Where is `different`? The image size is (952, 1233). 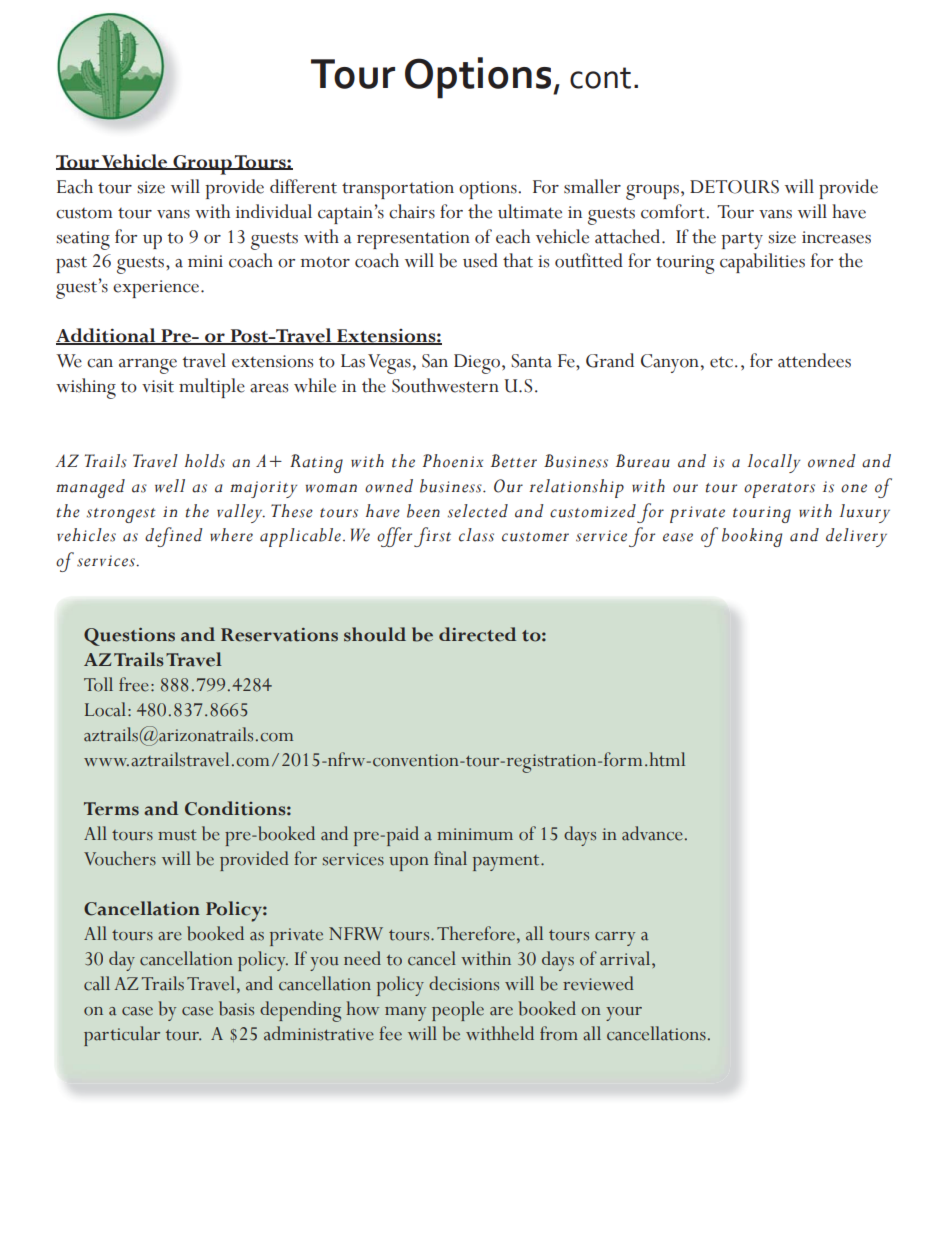 different is located at coordinates (303, 186).
